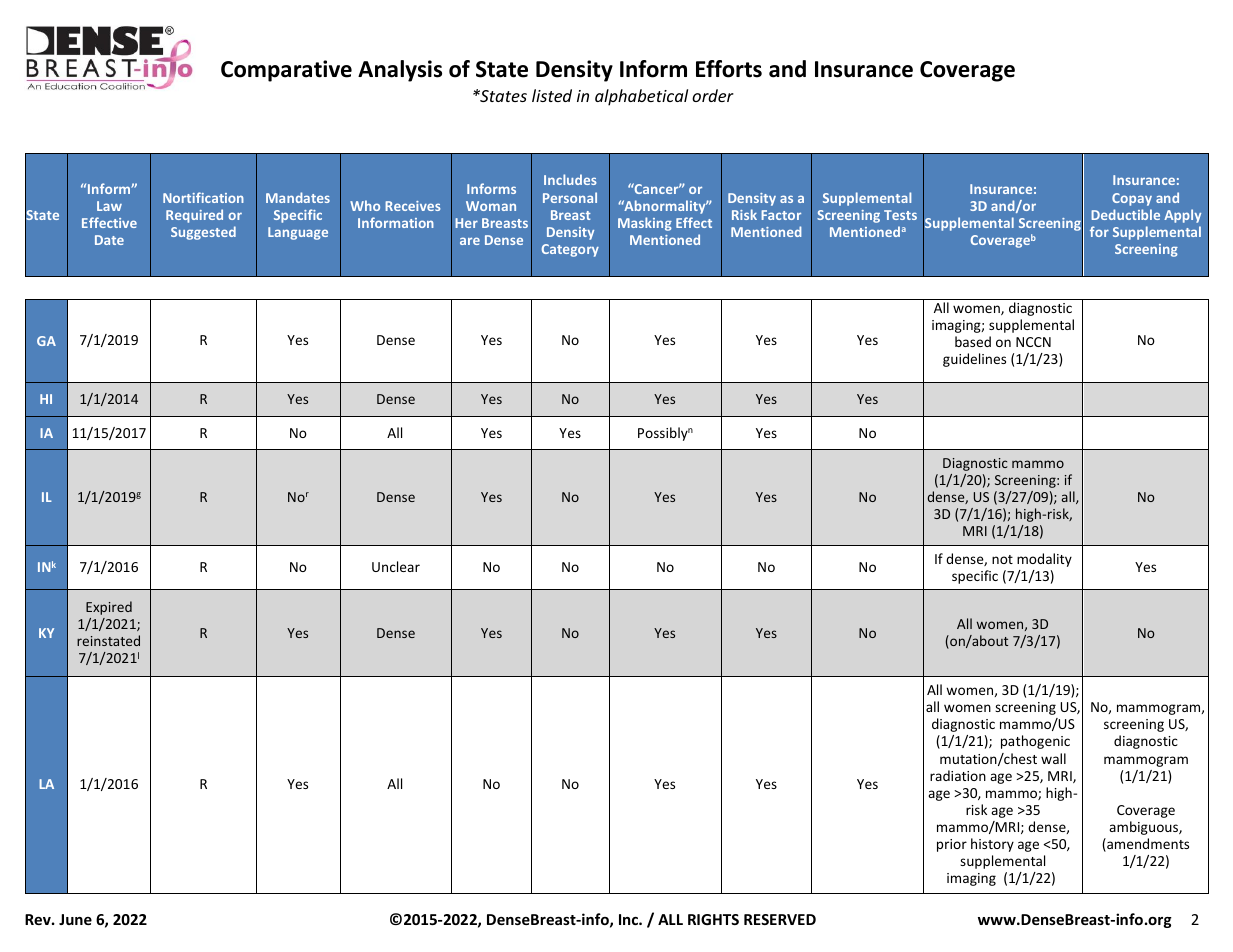 This screenshot has width=1233, height=952. Describe the element at coordinates (75, 919) in the screenshot. I see `June` at that location.
